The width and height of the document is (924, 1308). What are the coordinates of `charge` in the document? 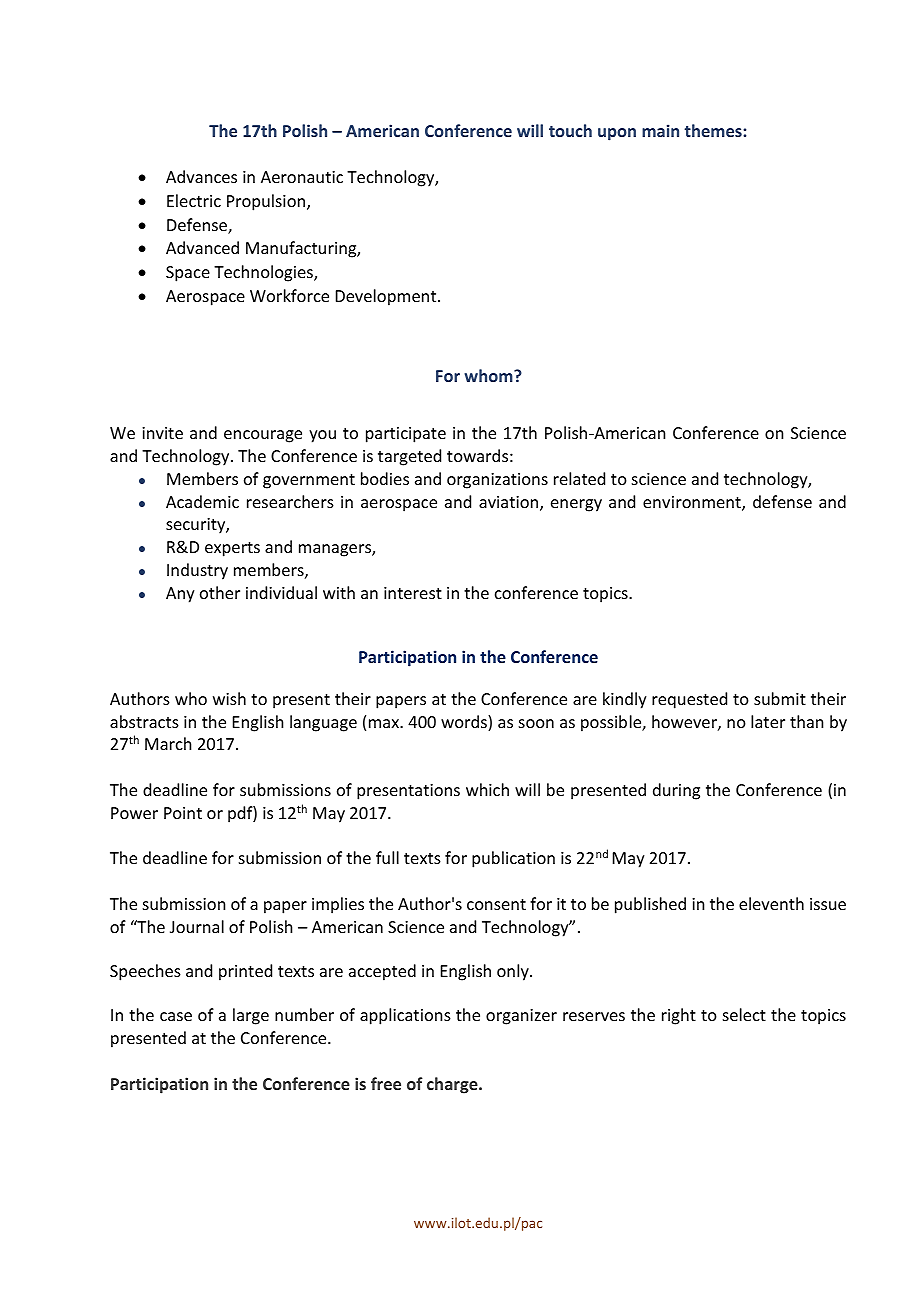 It's located at (453, 1085).
